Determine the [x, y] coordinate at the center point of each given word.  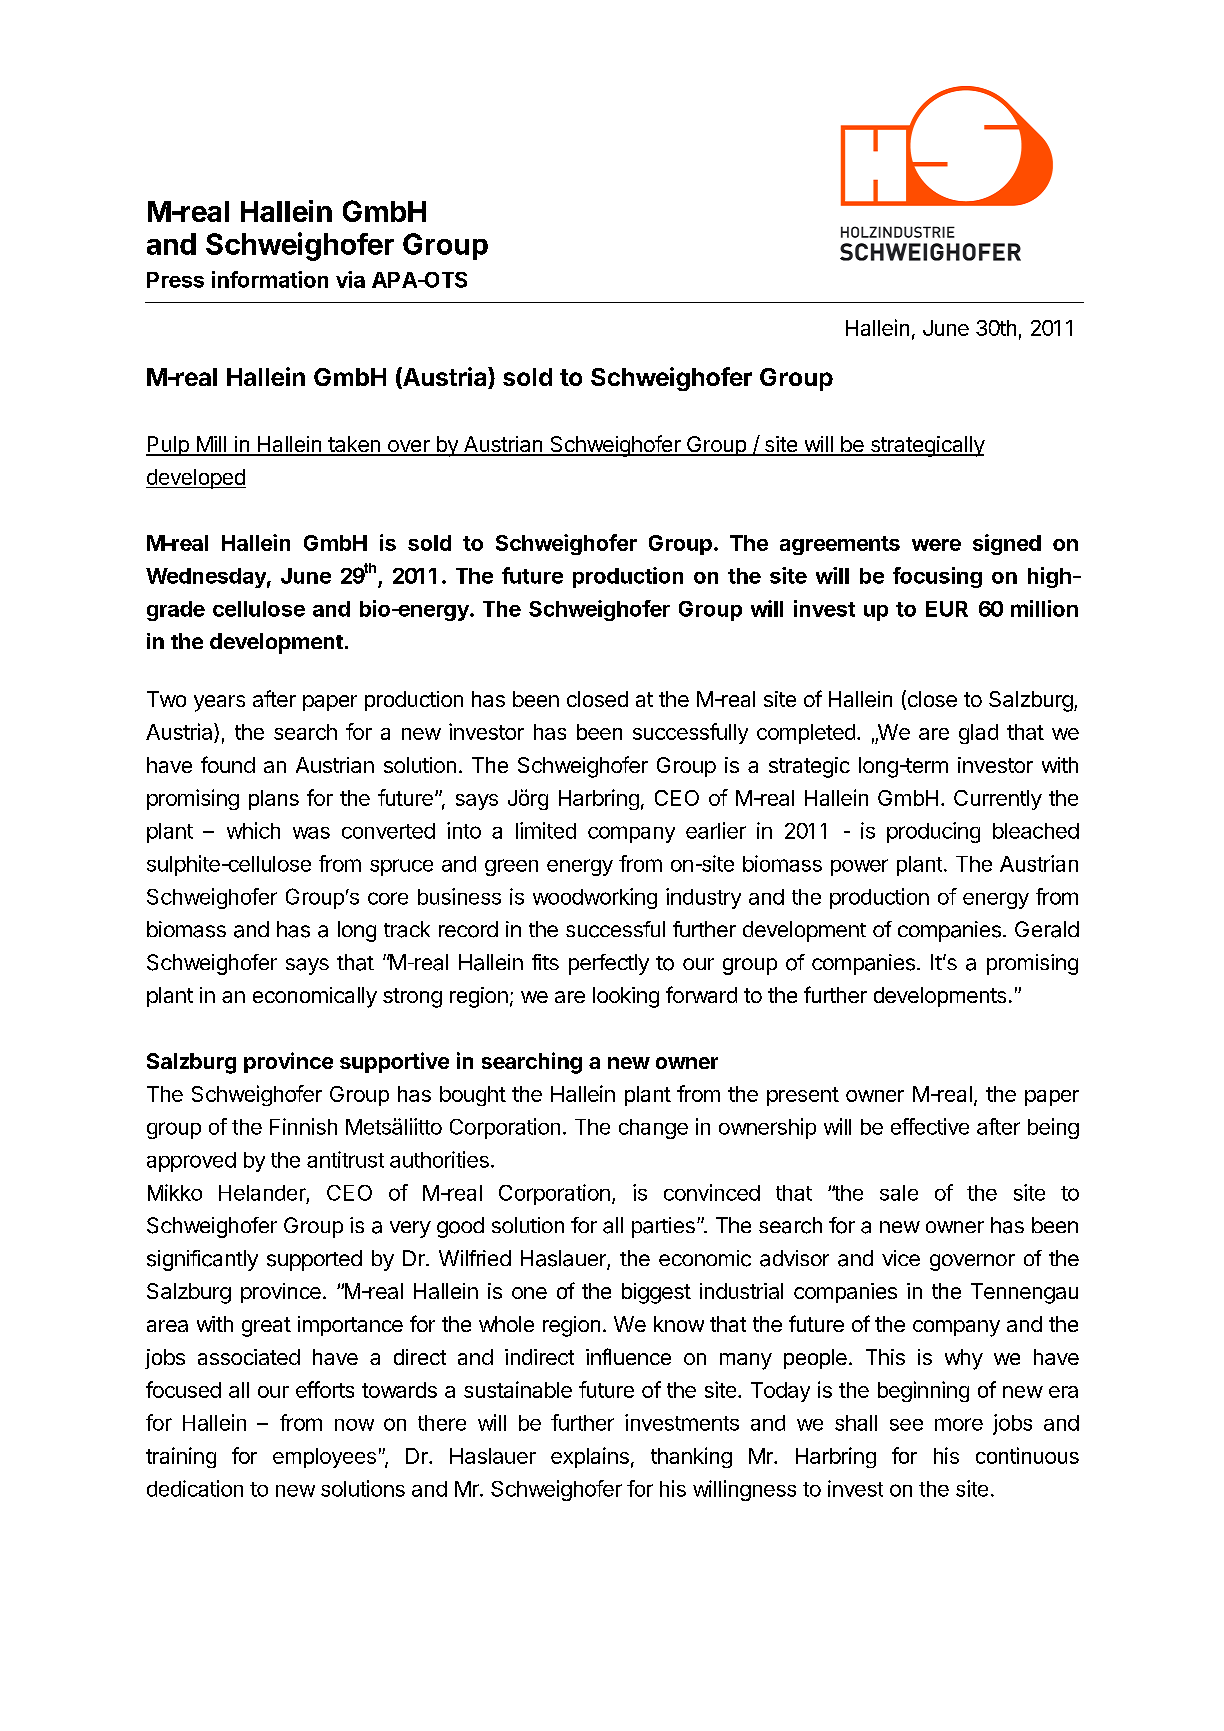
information [270, 279]
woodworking [595, 898]
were [936, 545]
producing [933, 832]
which [253, 830]
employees [324, 1458]
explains [590, 1457]
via [350, 279]
